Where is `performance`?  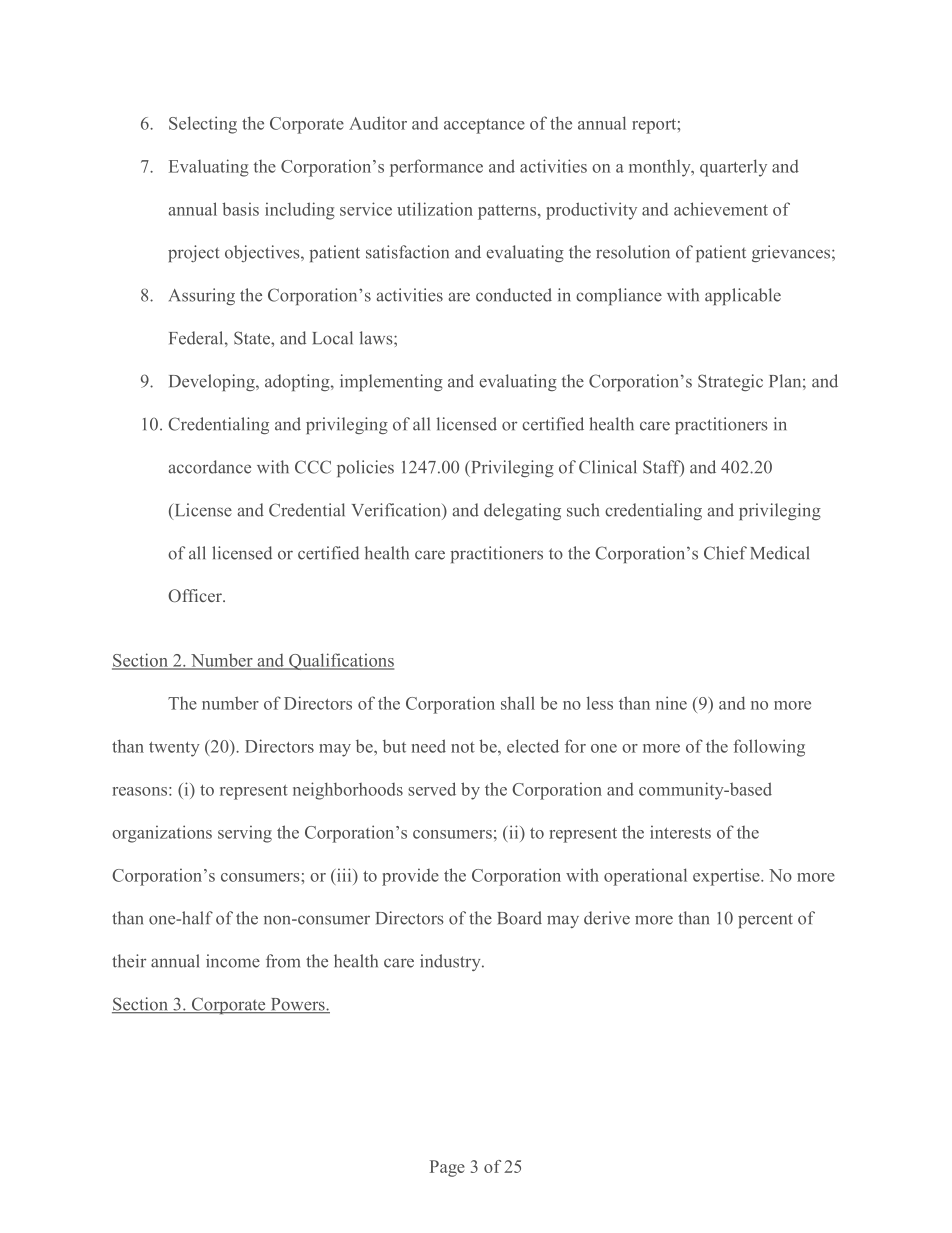
performance is located at coordinates (436, 168).
